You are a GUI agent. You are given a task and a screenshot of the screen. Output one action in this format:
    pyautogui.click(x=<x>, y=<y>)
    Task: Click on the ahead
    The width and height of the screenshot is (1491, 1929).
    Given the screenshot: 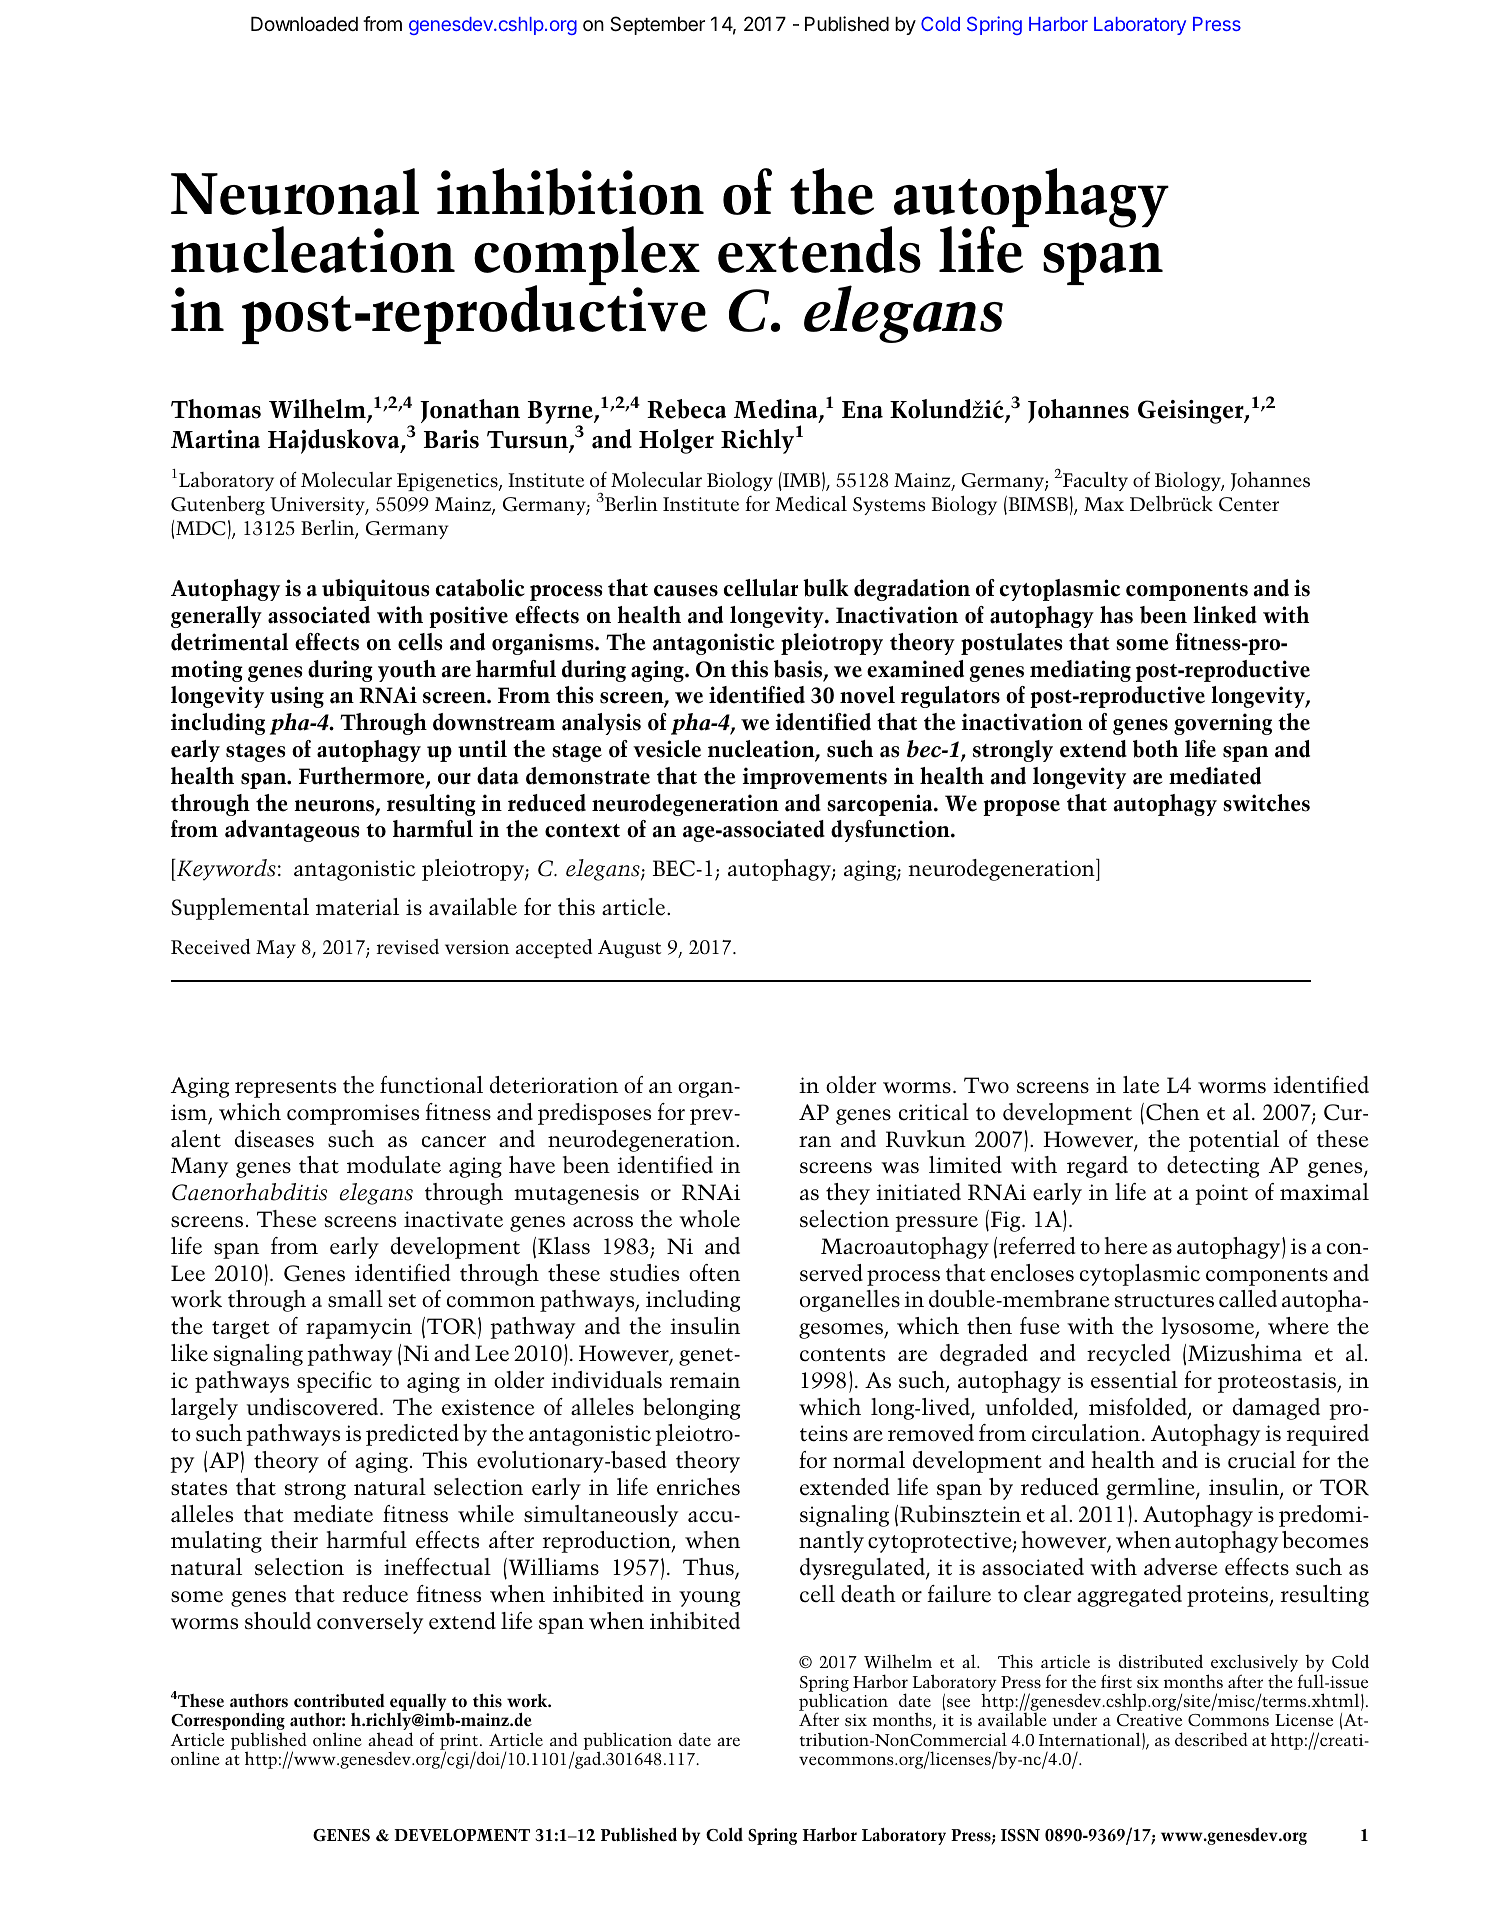 What is the action you would take?
    pyautogui.click(x=390, y=1739)
